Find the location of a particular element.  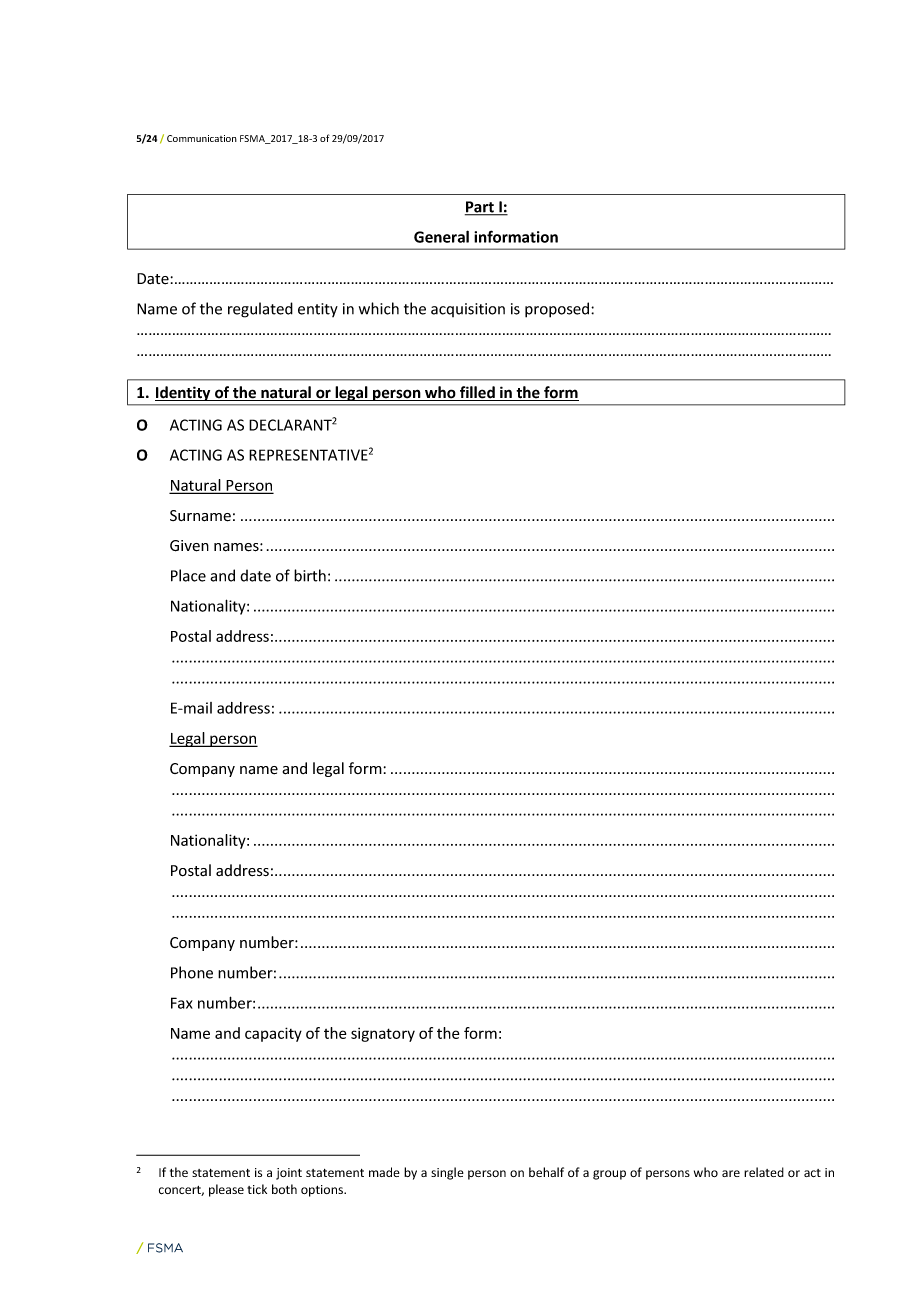

Part is located at coordinates (480, 208).
